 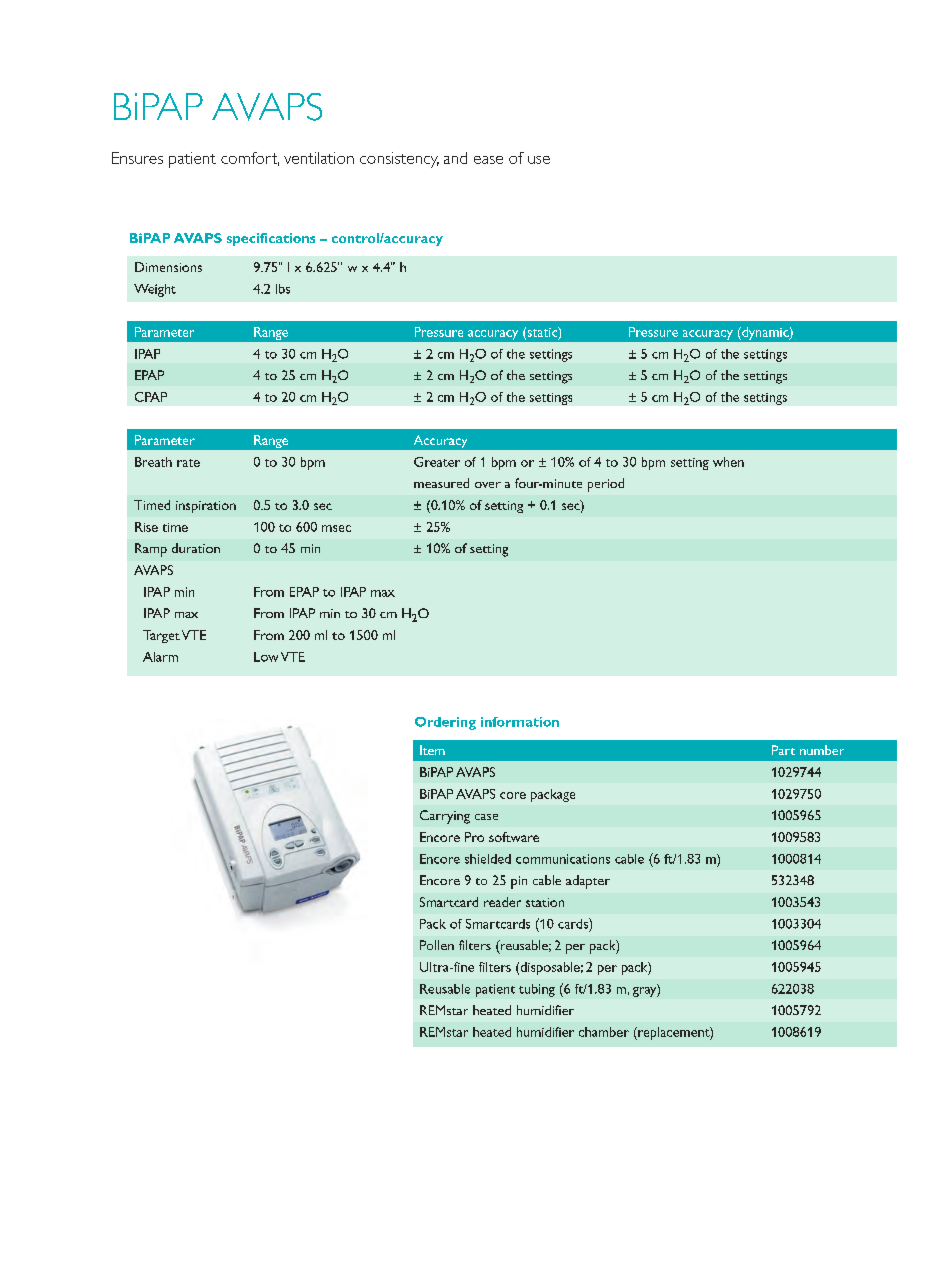 What do you see at coordinates (783, 750) in the document?
I see `Part` at bounding box center [783, 750].
